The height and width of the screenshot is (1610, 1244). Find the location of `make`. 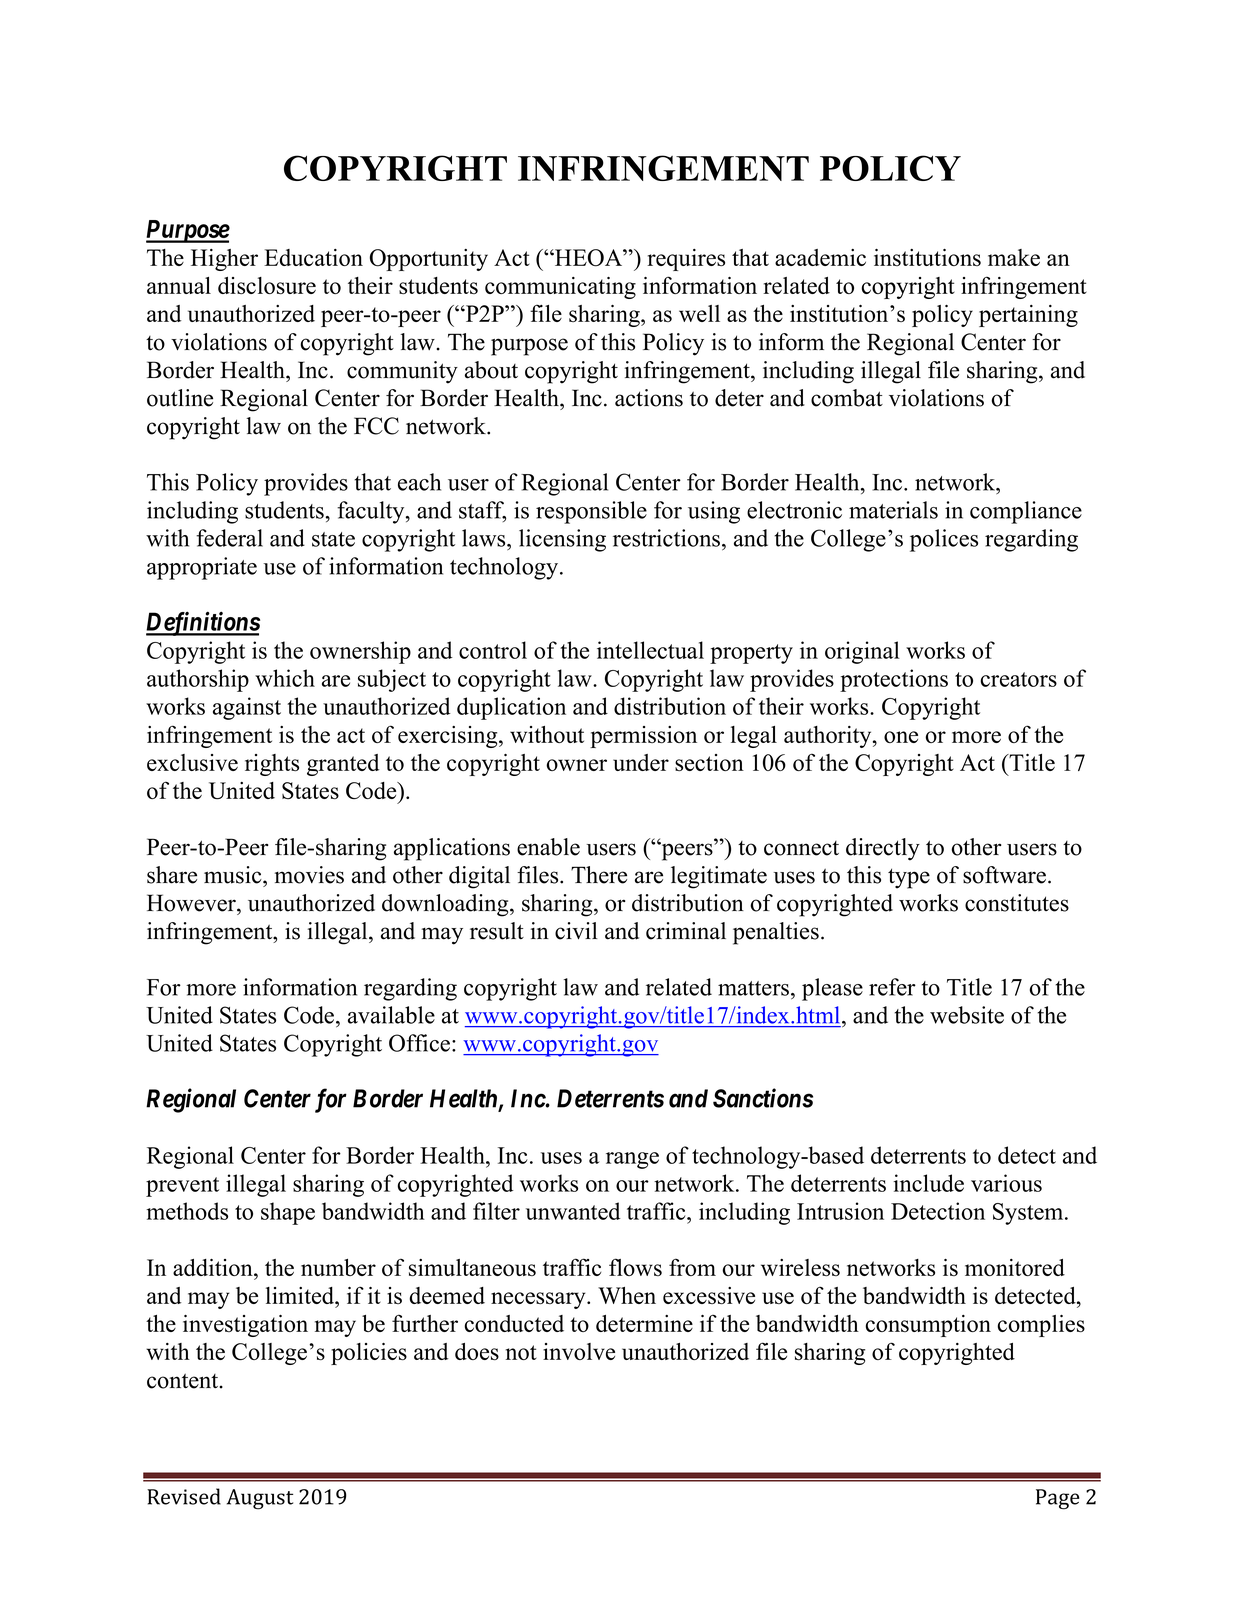

make is located at coordinates (1014, 257).
